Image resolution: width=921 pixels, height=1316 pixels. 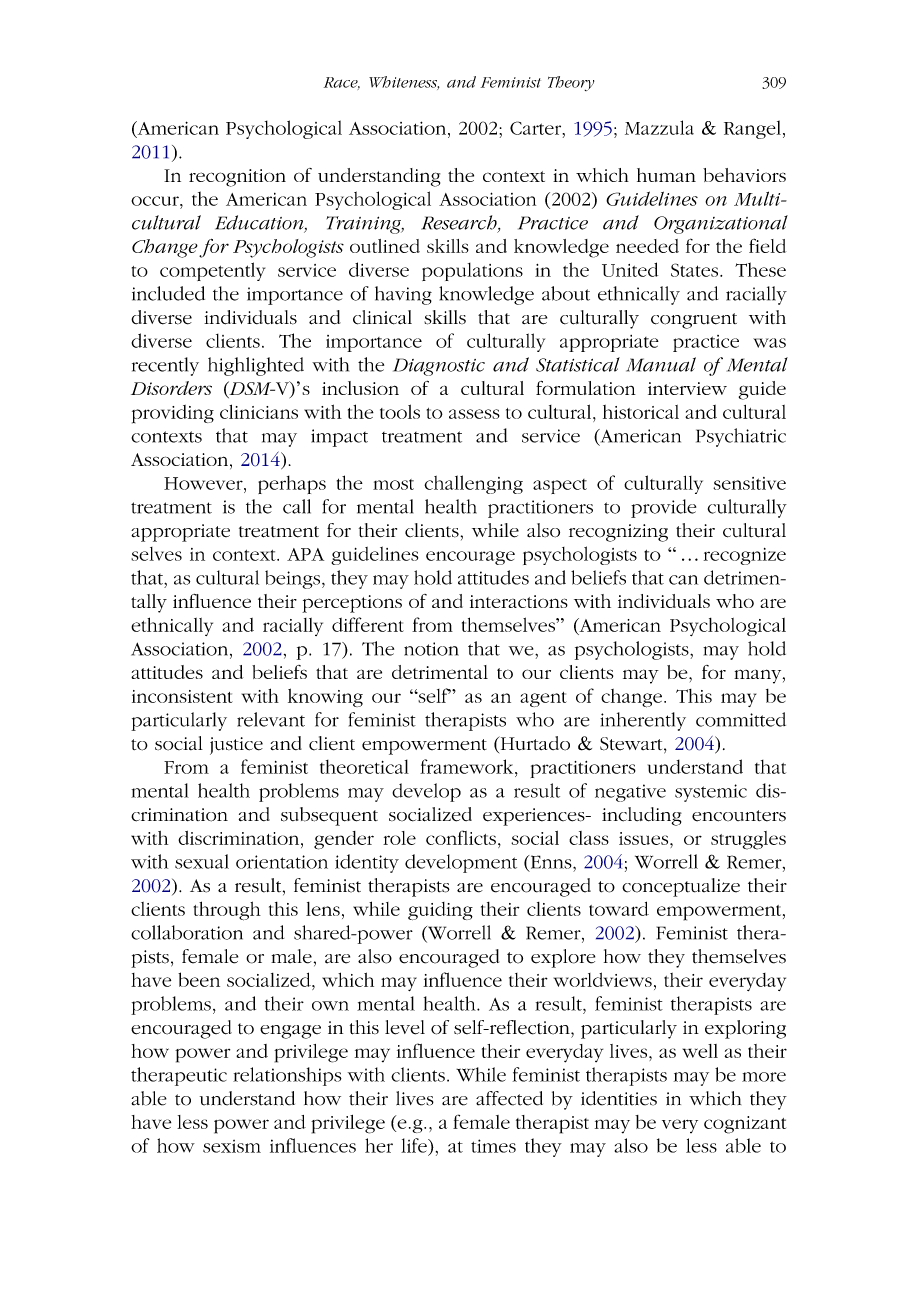 What do you see at coordinates (404, 83) in the page?
I see `Whiteness` at bounding box center [404, 83].
